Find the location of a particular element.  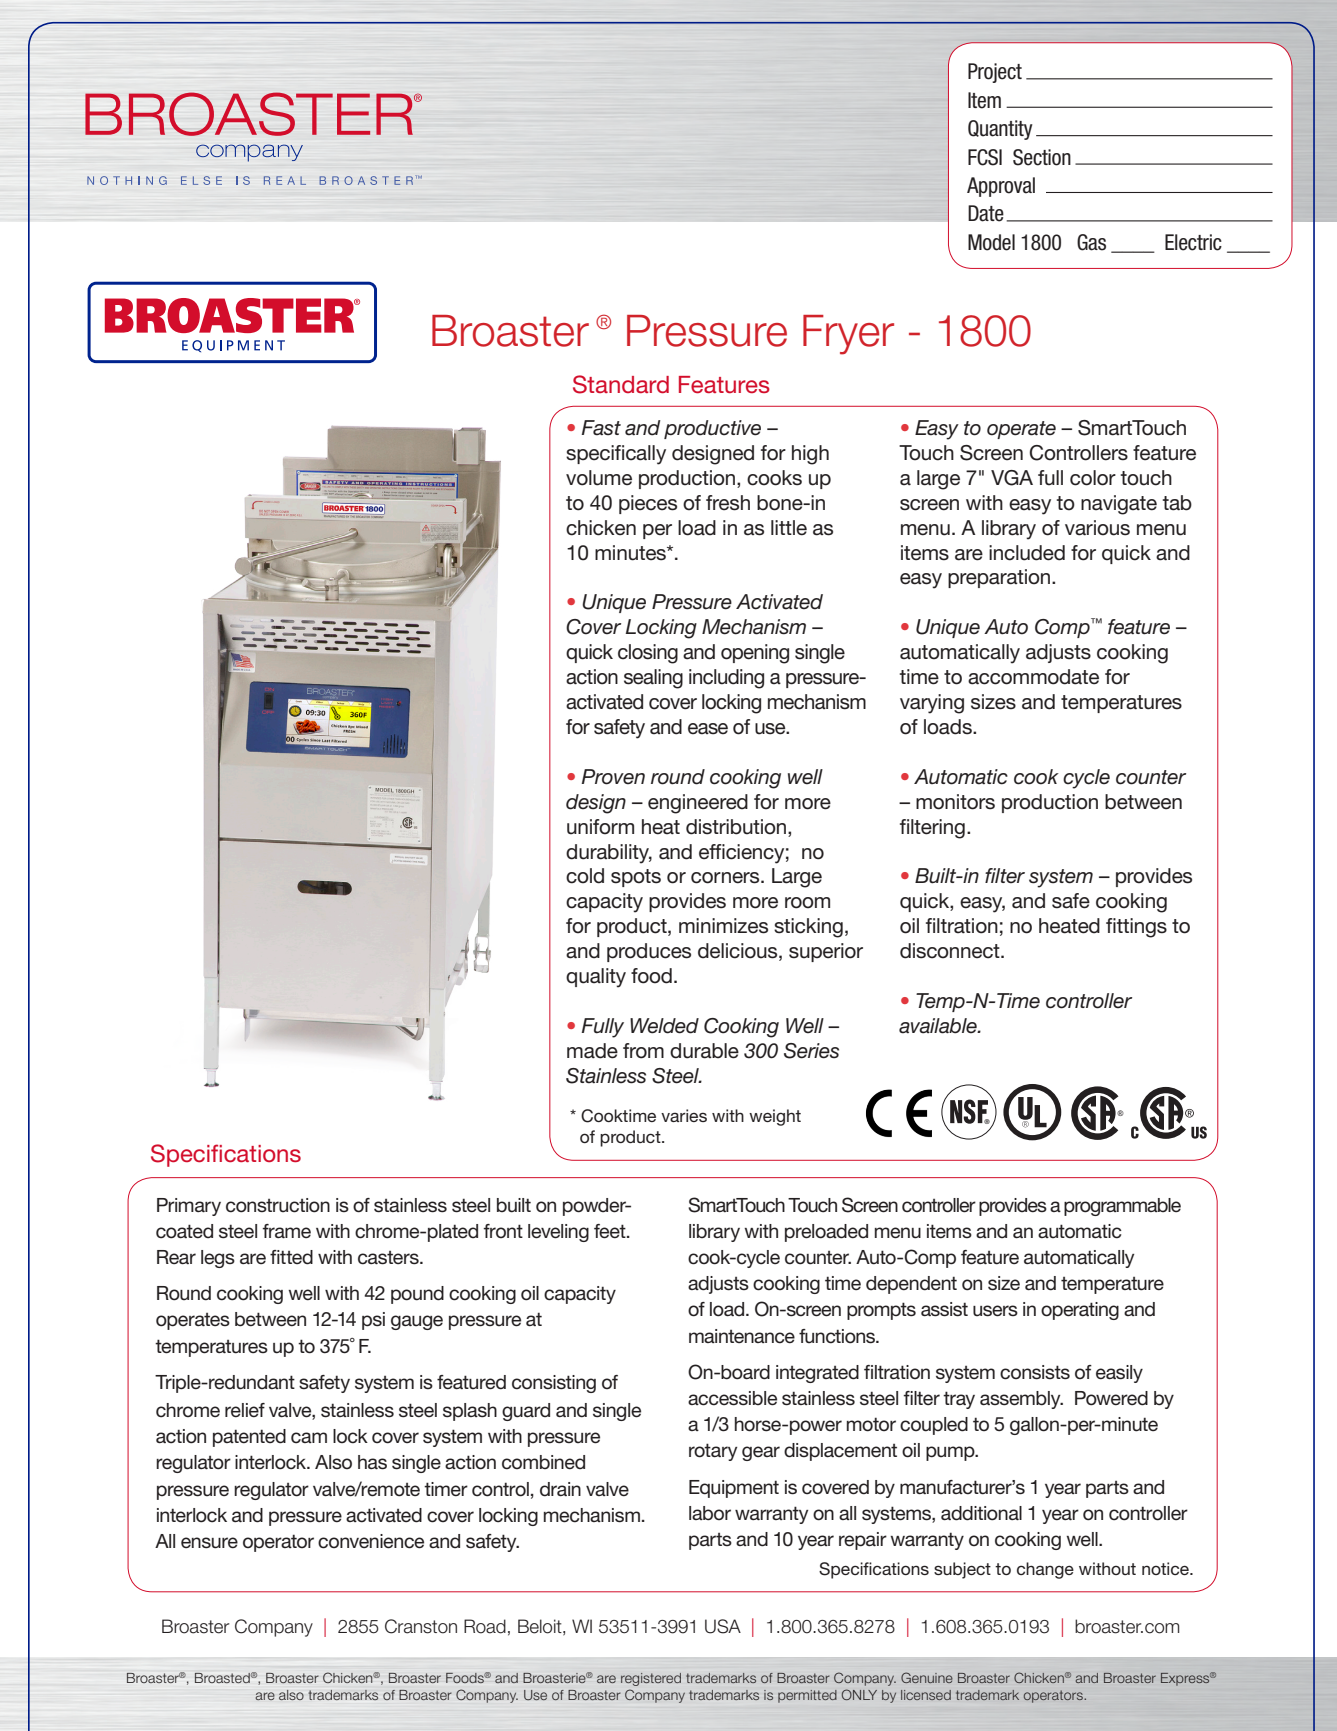

Section is located at coordinates (1042, 157).
